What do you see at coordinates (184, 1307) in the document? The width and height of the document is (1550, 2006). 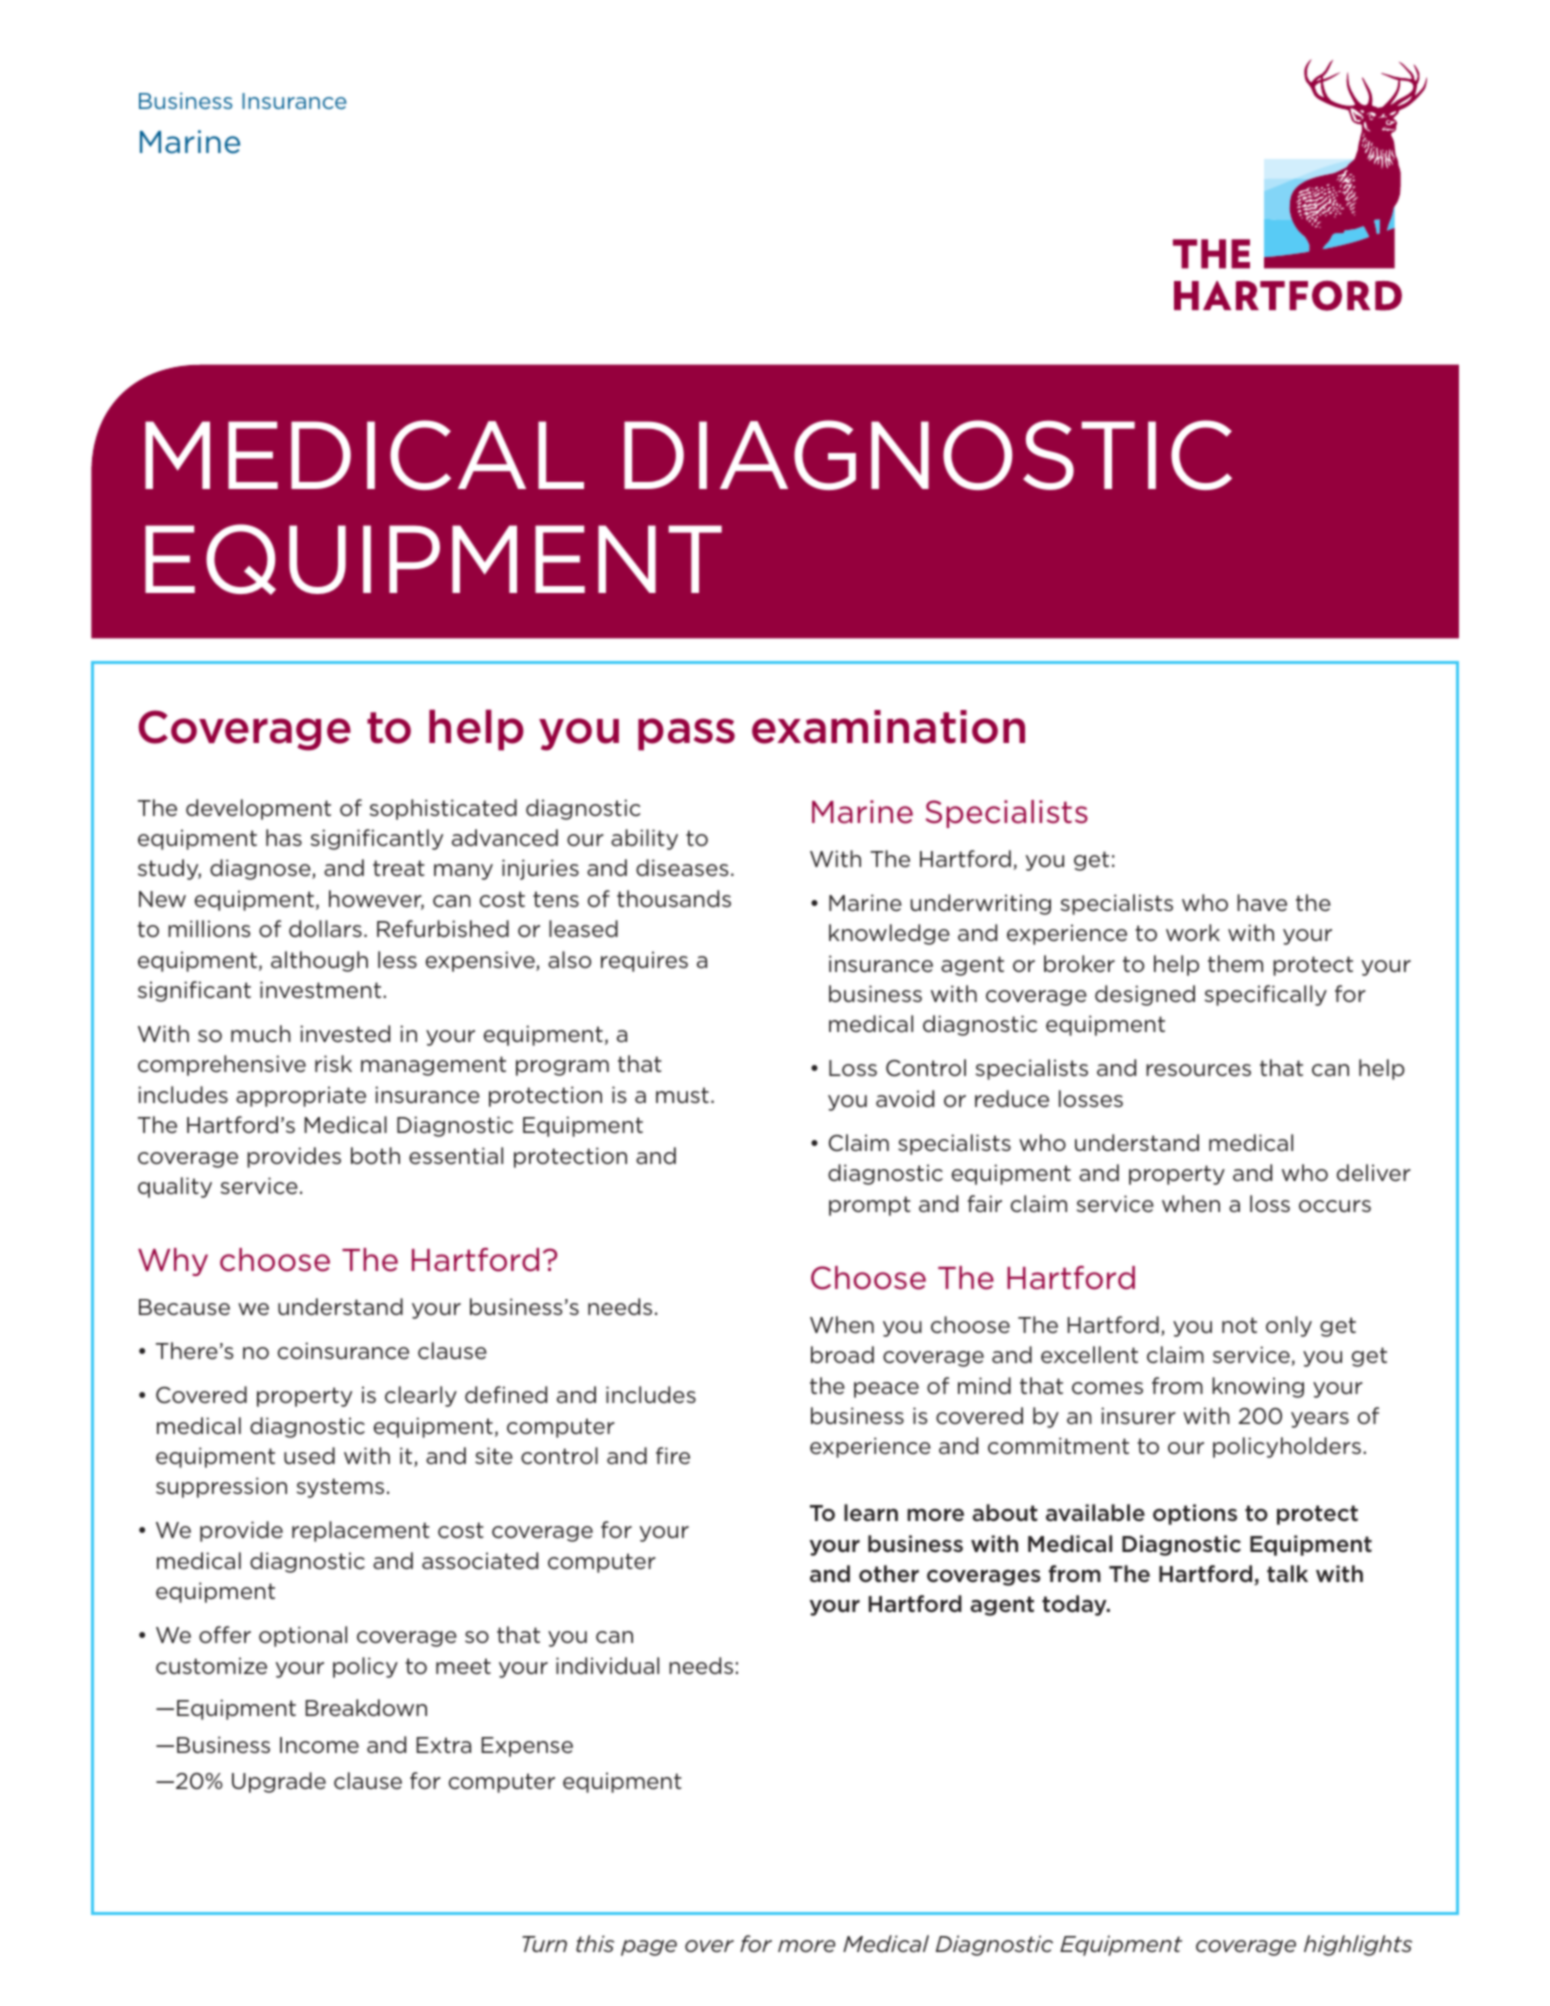 I see `Because` at bounding box center [184, 1307].
